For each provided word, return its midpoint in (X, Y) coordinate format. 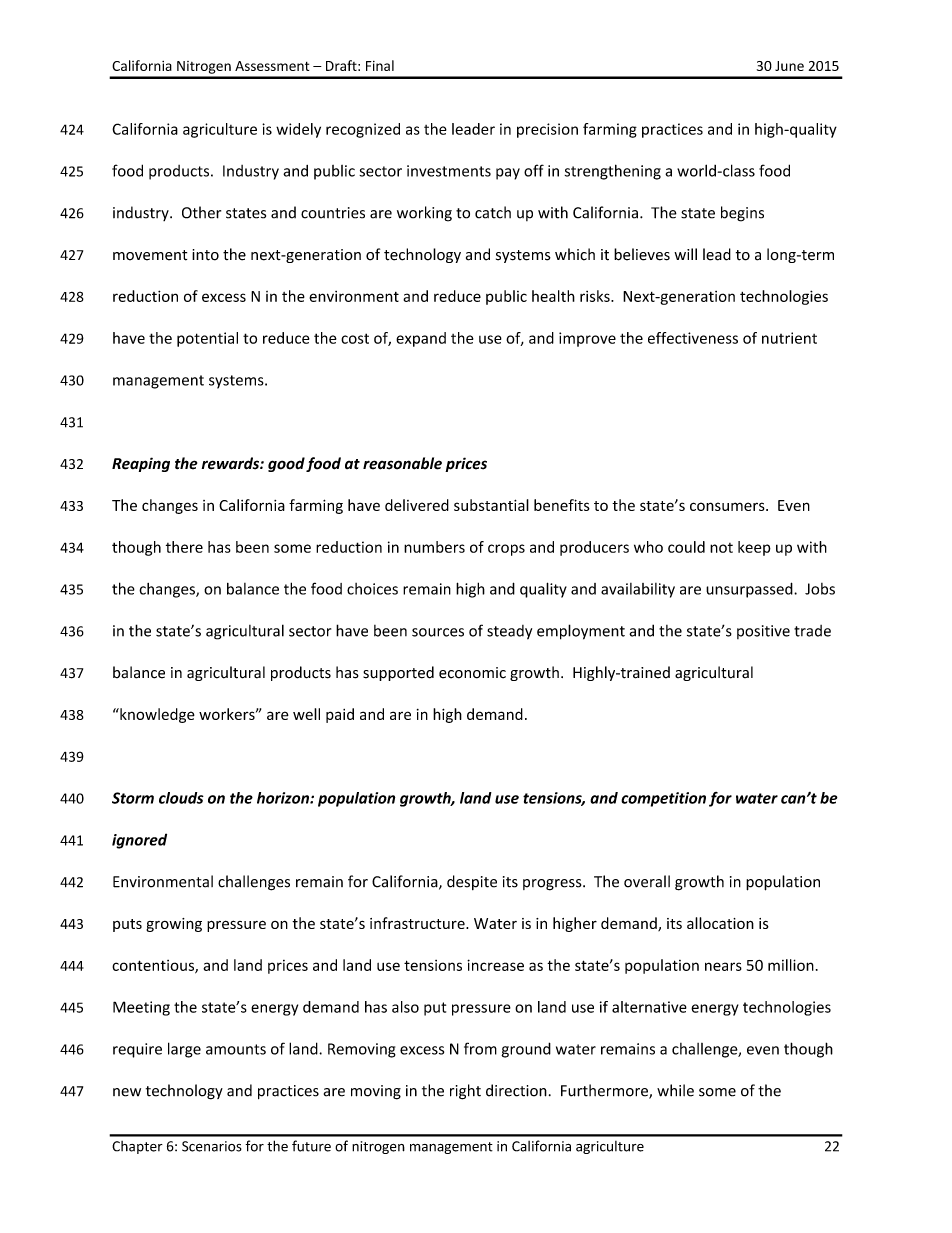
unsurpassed (750, 590)
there (184, 547)
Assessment (272, 66)
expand (421, 339)
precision (547, 130)
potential (207, 339)
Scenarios (212, 1146)
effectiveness (693, 338)
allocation (720, 923)
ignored (139, 841)
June (789, 66)
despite (472, 882)
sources (438, 632)
